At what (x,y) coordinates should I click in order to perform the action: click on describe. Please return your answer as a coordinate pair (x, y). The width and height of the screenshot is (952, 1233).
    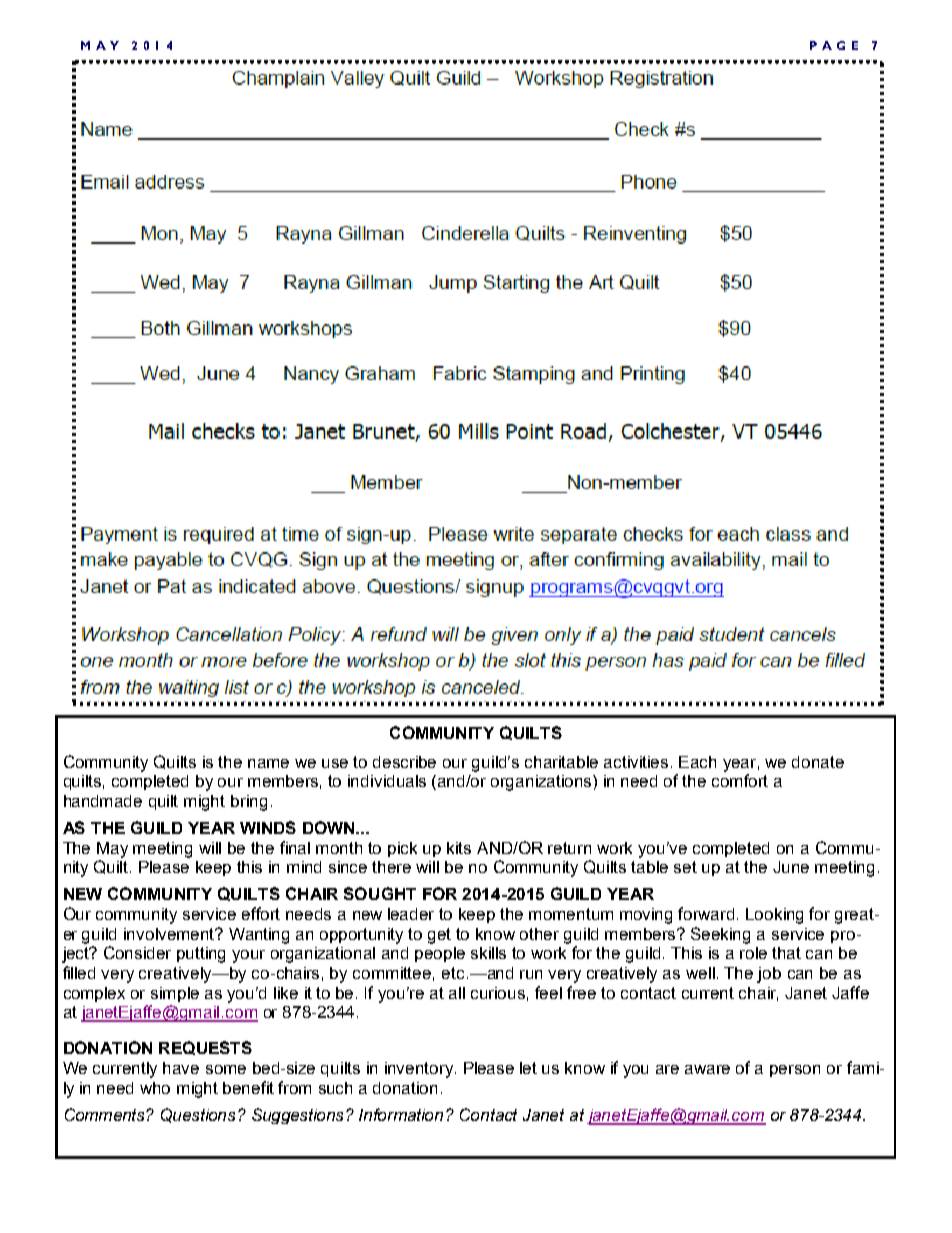
    Looking at the image, I should click on (404, 762).
